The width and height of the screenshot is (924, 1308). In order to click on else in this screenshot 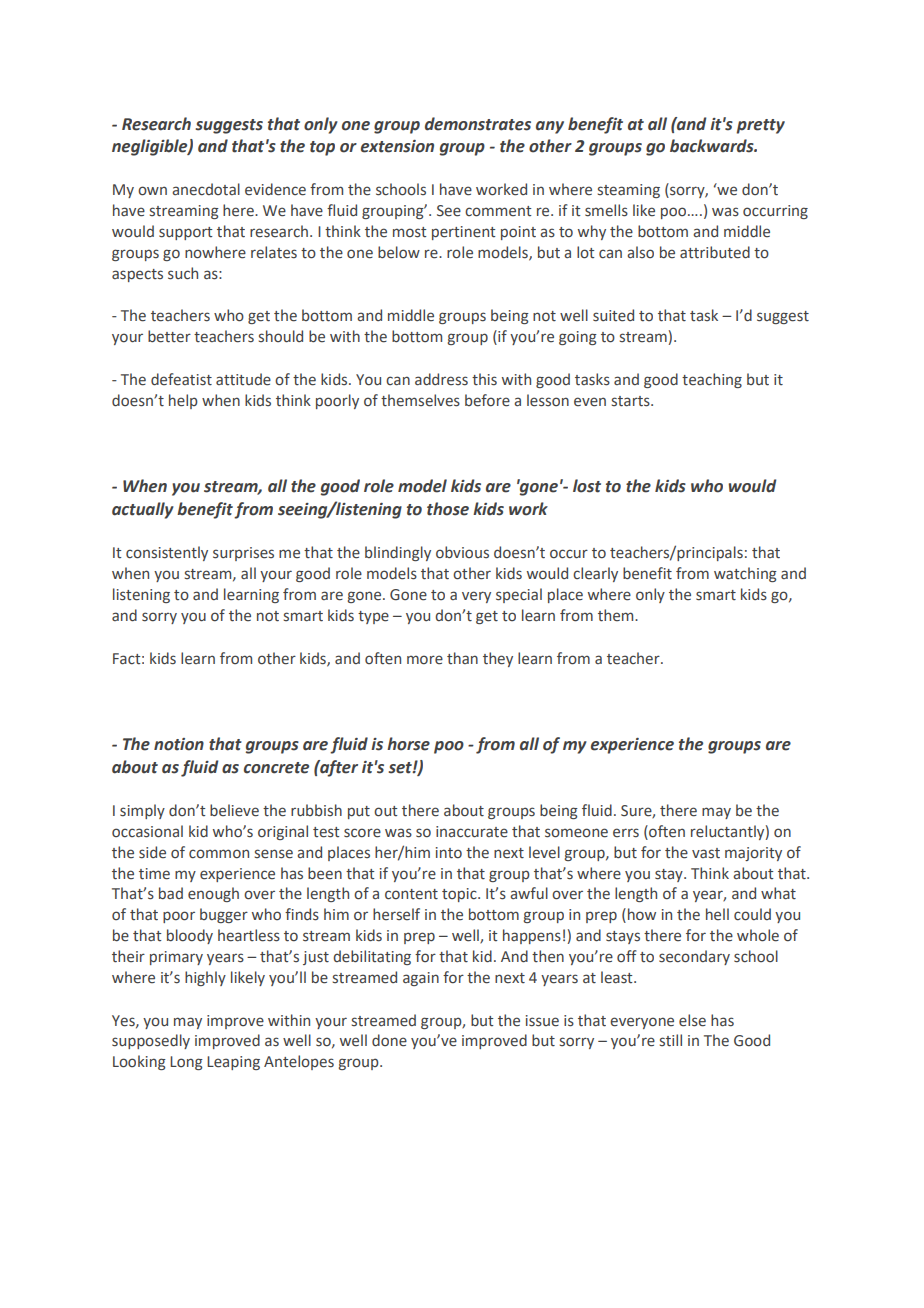, I will do `click(692, 1020)`.
